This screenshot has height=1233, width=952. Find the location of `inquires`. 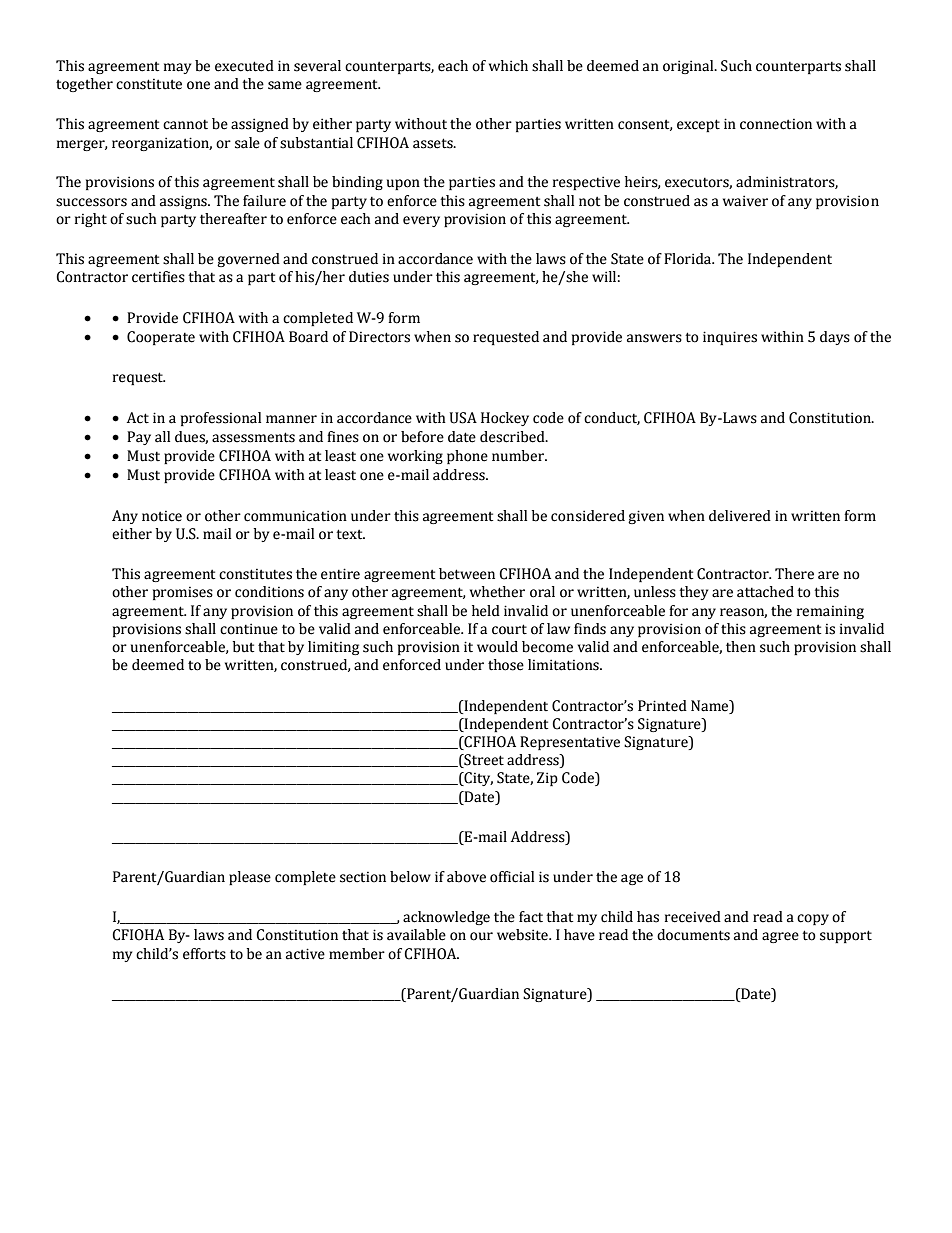

inquires is located at coordinates (730, 338).
